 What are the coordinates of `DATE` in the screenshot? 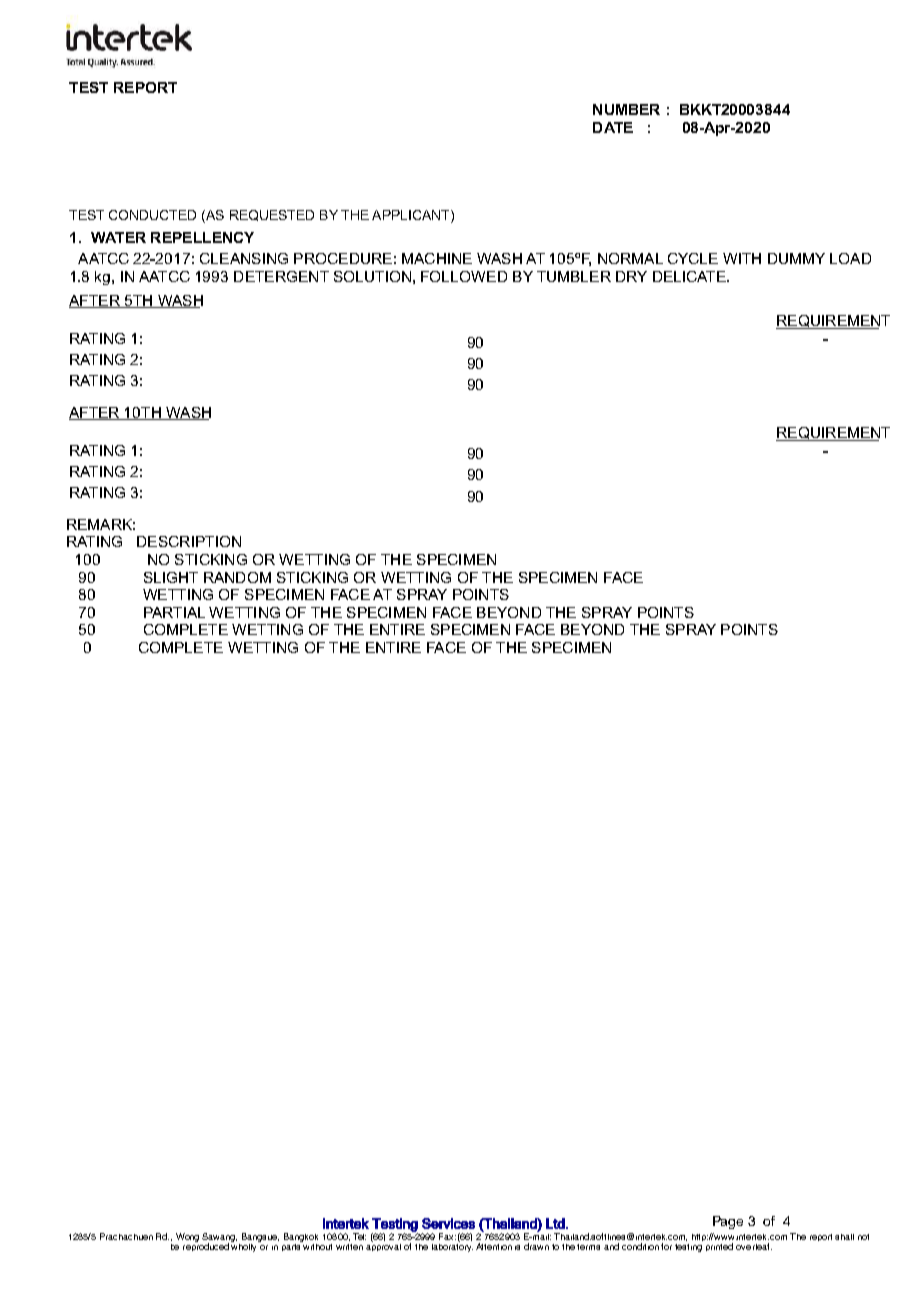 It's located at (613, 127).
